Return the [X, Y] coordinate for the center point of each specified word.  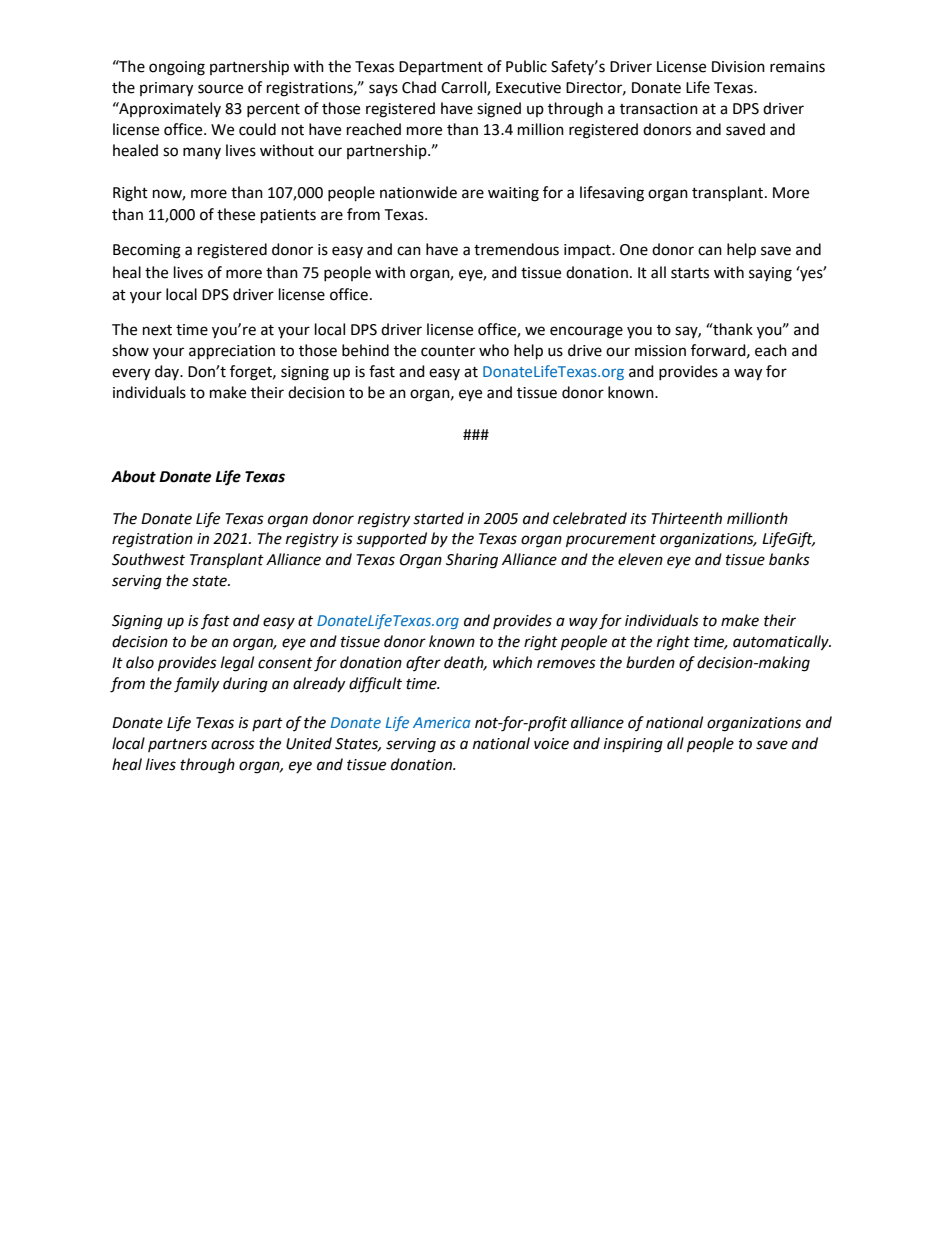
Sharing [472, 561]
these [236, 214]
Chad [419, 87]
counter [448, 351]
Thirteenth [686, 518]
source [220, 89]
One [634, 250]
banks [789, 559]
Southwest [148, 559]
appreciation [232, 352]
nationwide [418, 192]
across [233, 745]
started [438, 518]
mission [660, 351]
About [133, 476]
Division [738, 67]
